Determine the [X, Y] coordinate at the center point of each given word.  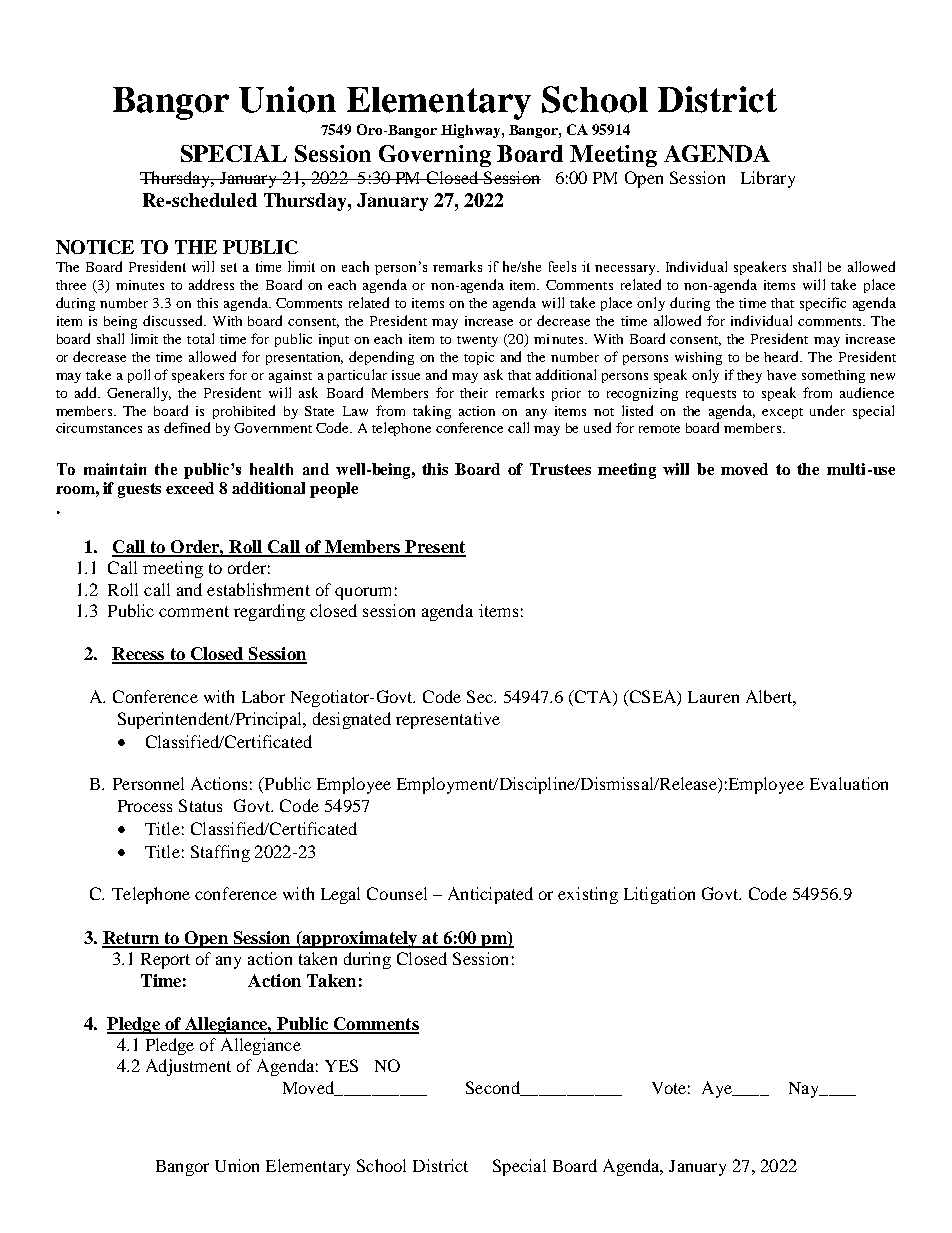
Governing [435, 156]
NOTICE [95, 247]
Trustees [560, 469]
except [782, 413]
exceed [190, 488]
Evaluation [849, 783]
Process [145, 806]
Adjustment [188, 1067]
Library [768, 179]
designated [352, 720]
